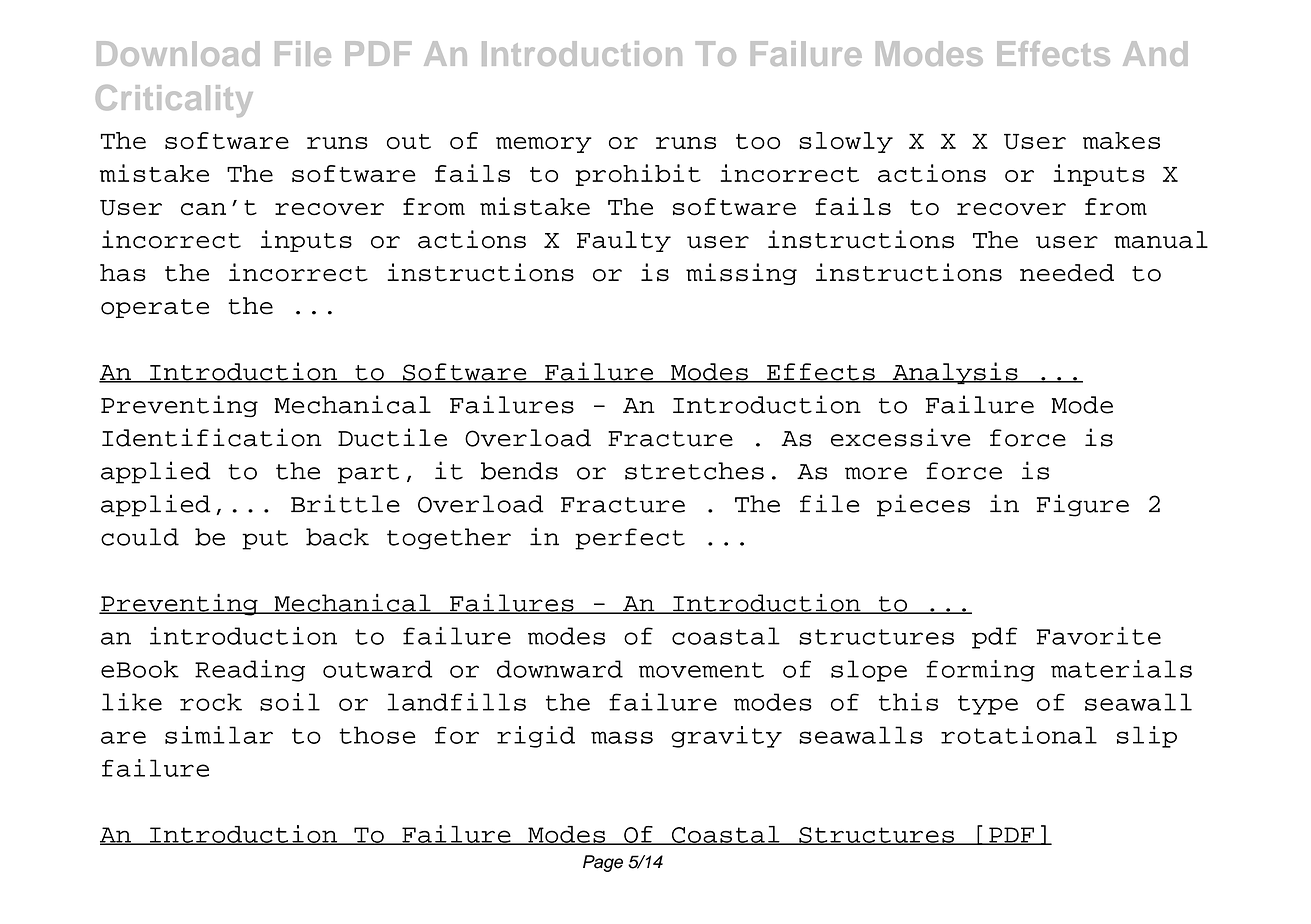 Image resolution: width=1311 pixels, height=924 pixels. What do you see at coordinates (544, 145) in the image?
I see `memory` at bounding box center [544, 145].
